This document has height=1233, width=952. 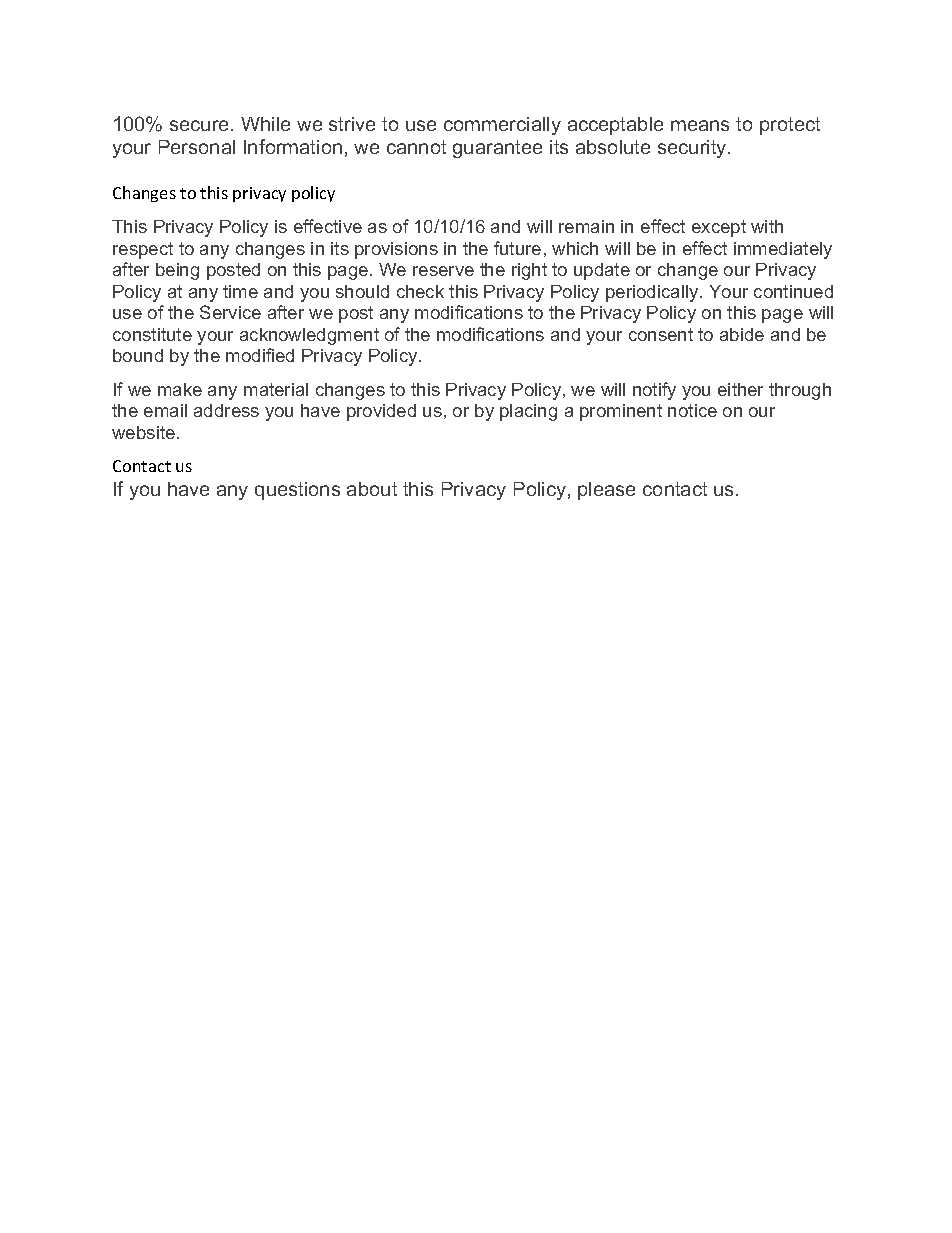 I want to click on secure, so click(x=201, y=125).
